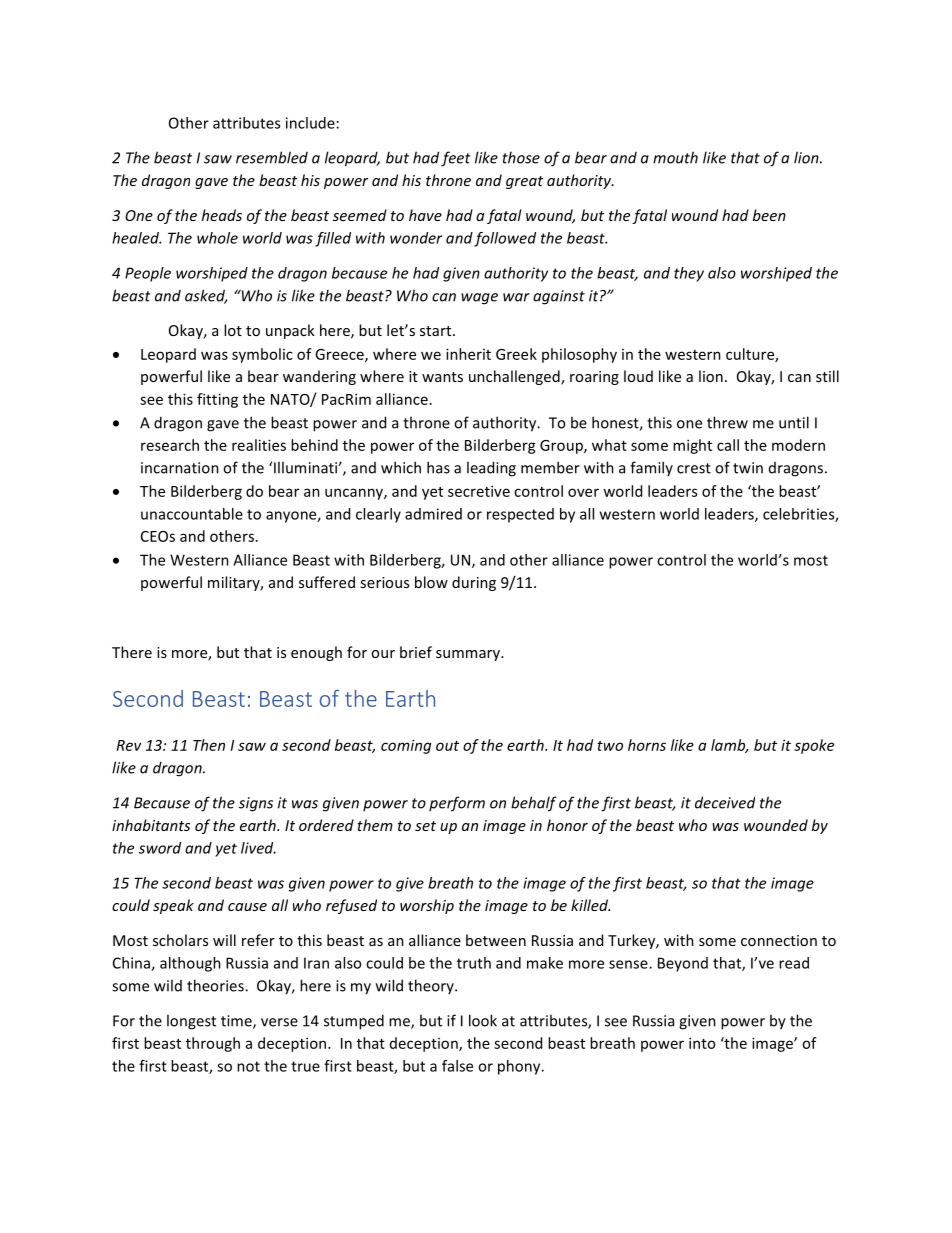 Image resolution: width=952 pixels, height=1233 pixels. What do you see at coordinates (456, 159) in the screenshot?
I see `feet` at bounding box center [456, 159].
